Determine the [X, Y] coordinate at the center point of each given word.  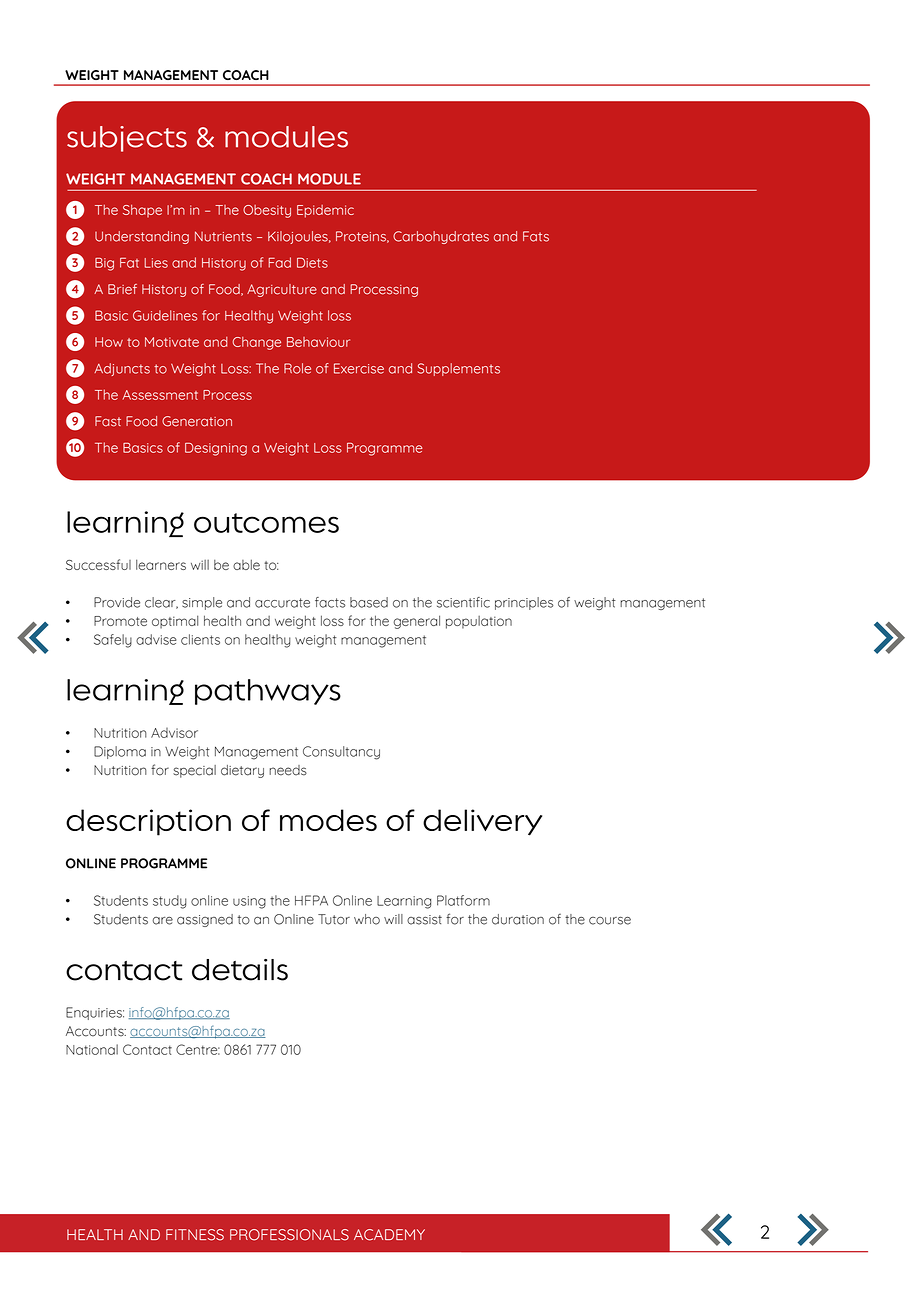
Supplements [458, 369]
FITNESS [195, 1235]
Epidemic [325, 211]
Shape [142, 211]
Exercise [359, 368]
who [367, 919]
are [162, 921]
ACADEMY [389, 1235]
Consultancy [341, 753]
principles [524, 603]
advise [156, 639]
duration [518, 919]
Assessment [160, 395]
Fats [536, 236]
